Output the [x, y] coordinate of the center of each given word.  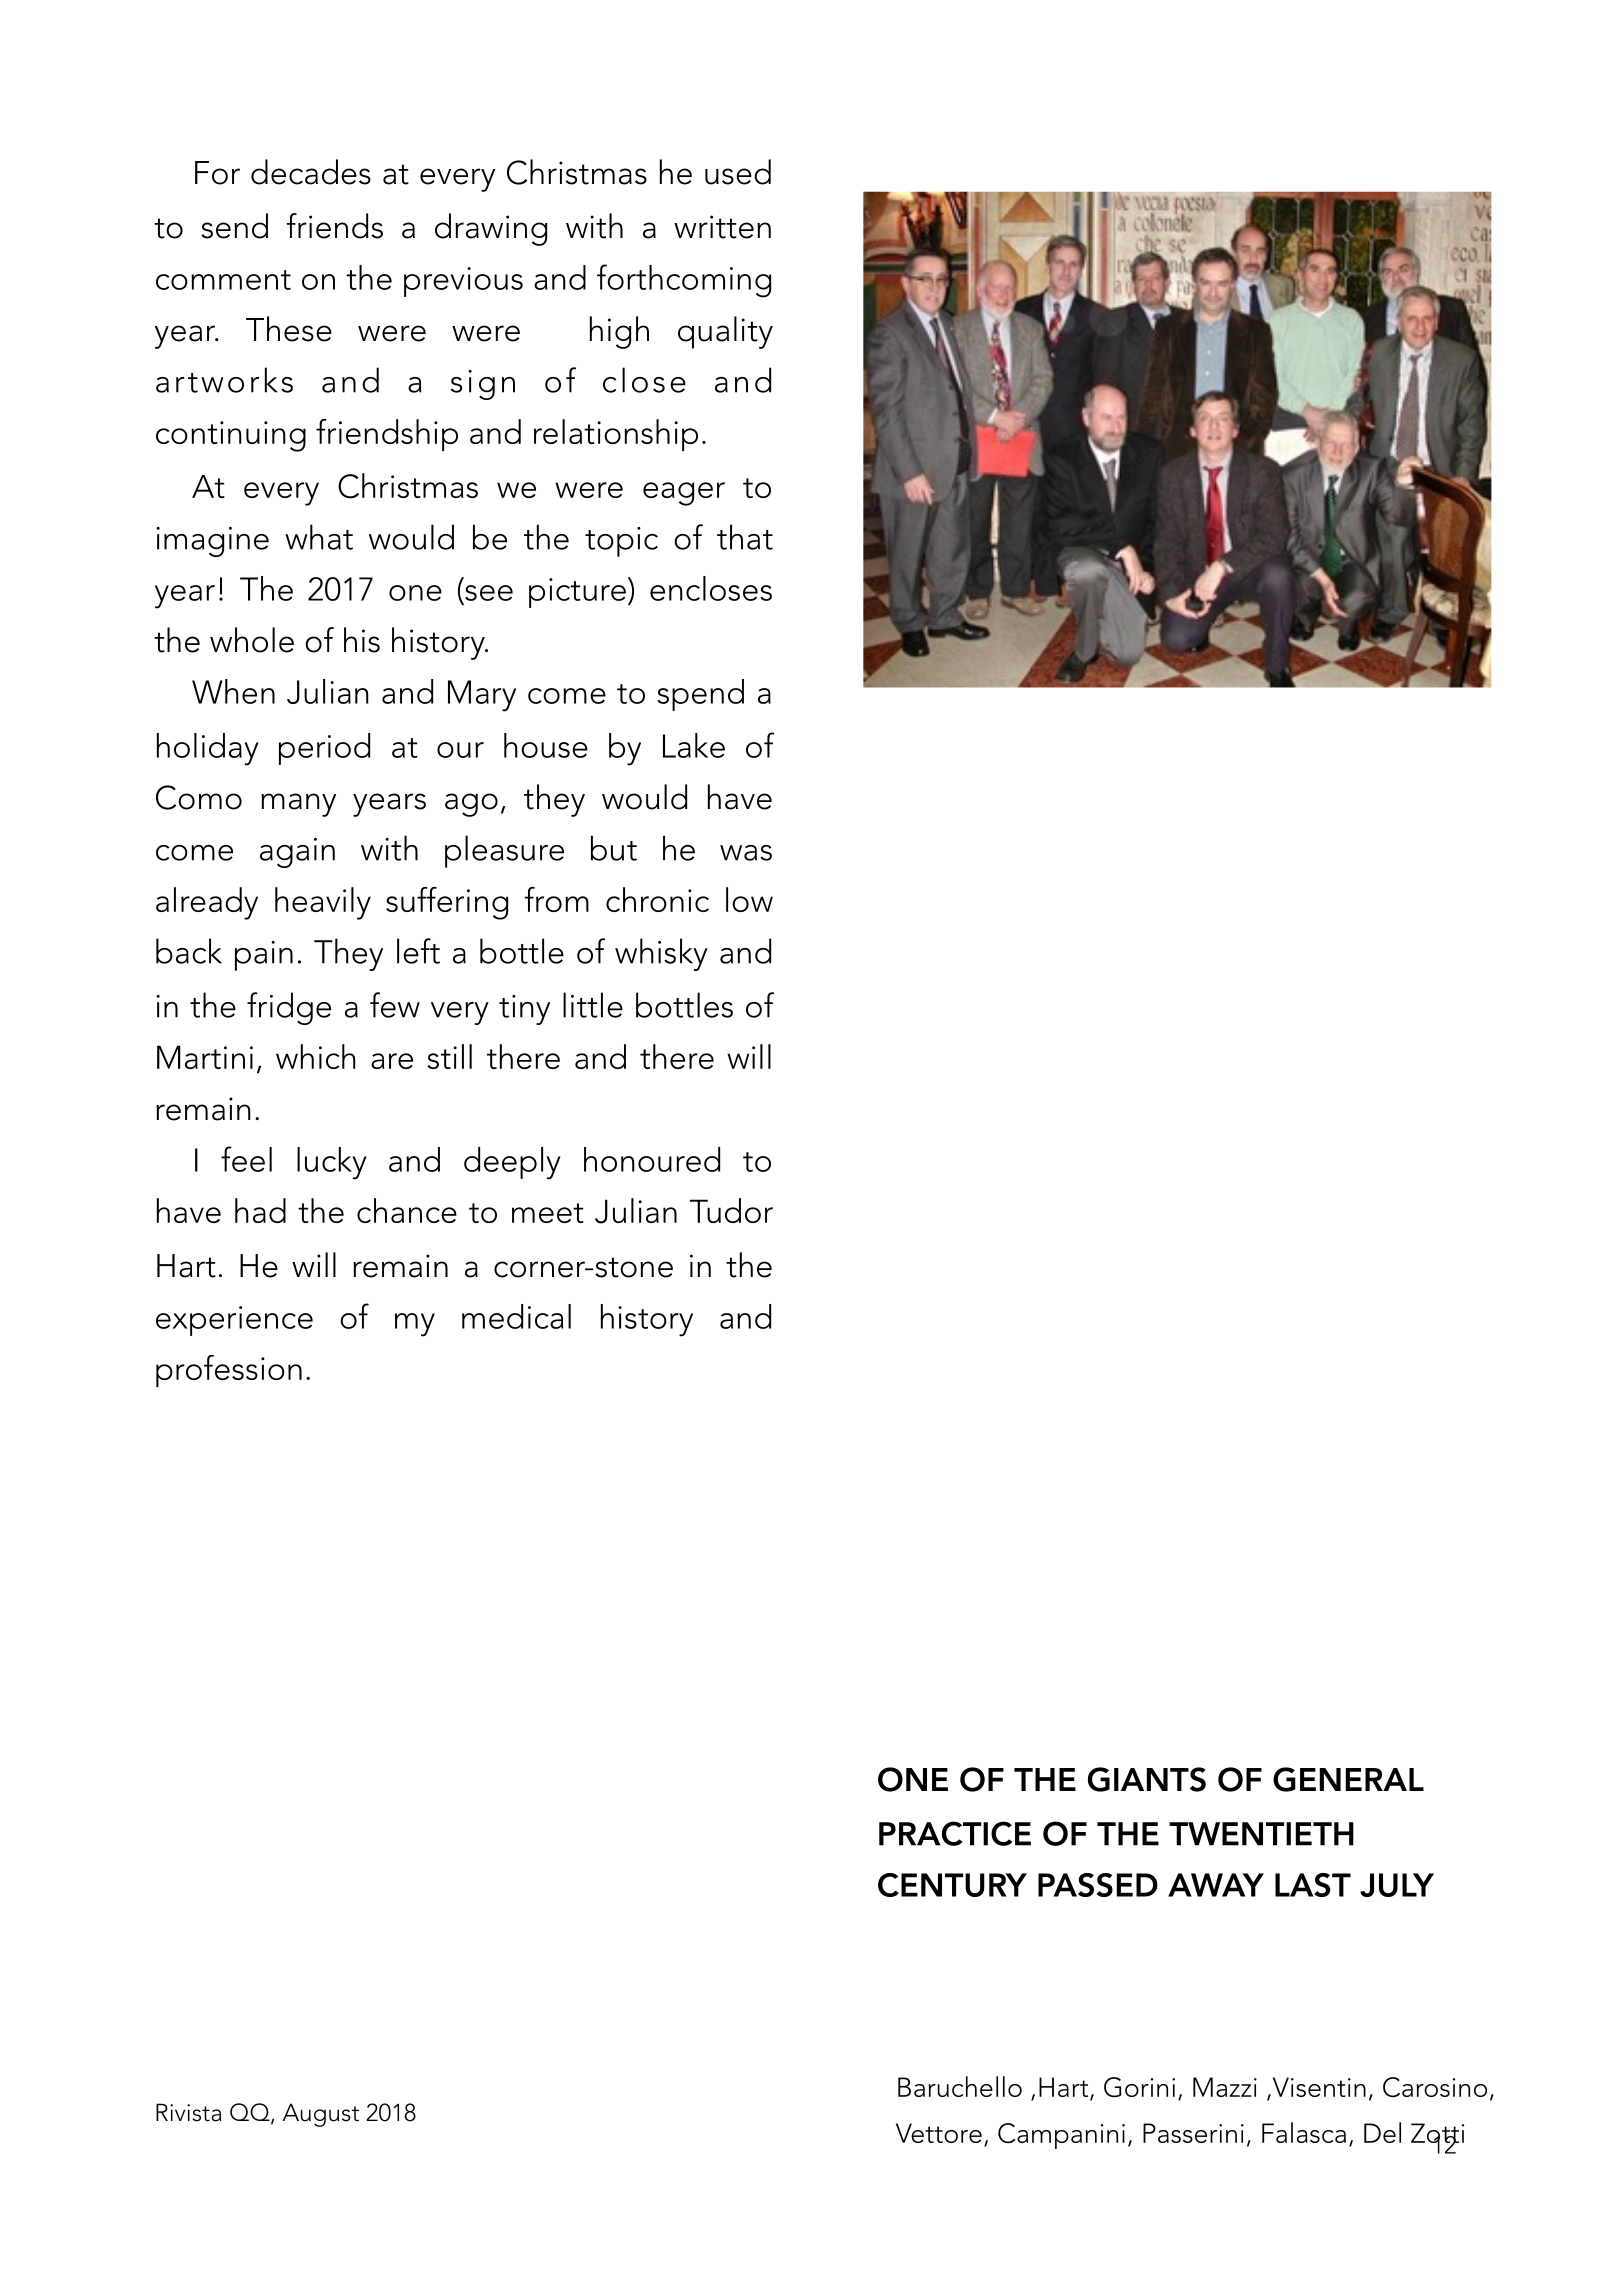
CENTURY [952, 1885]
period [324, 749]
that [745, 537]
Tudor [731, 1210]
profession [229, 1371]
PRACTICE [955, 1833]
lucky [332, 1163]
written [722, 227]
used [738, 172]
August [321, 2115]
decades [311, 172]
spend [700, 695]
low [749, 899]
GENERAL [1348, 1779]
